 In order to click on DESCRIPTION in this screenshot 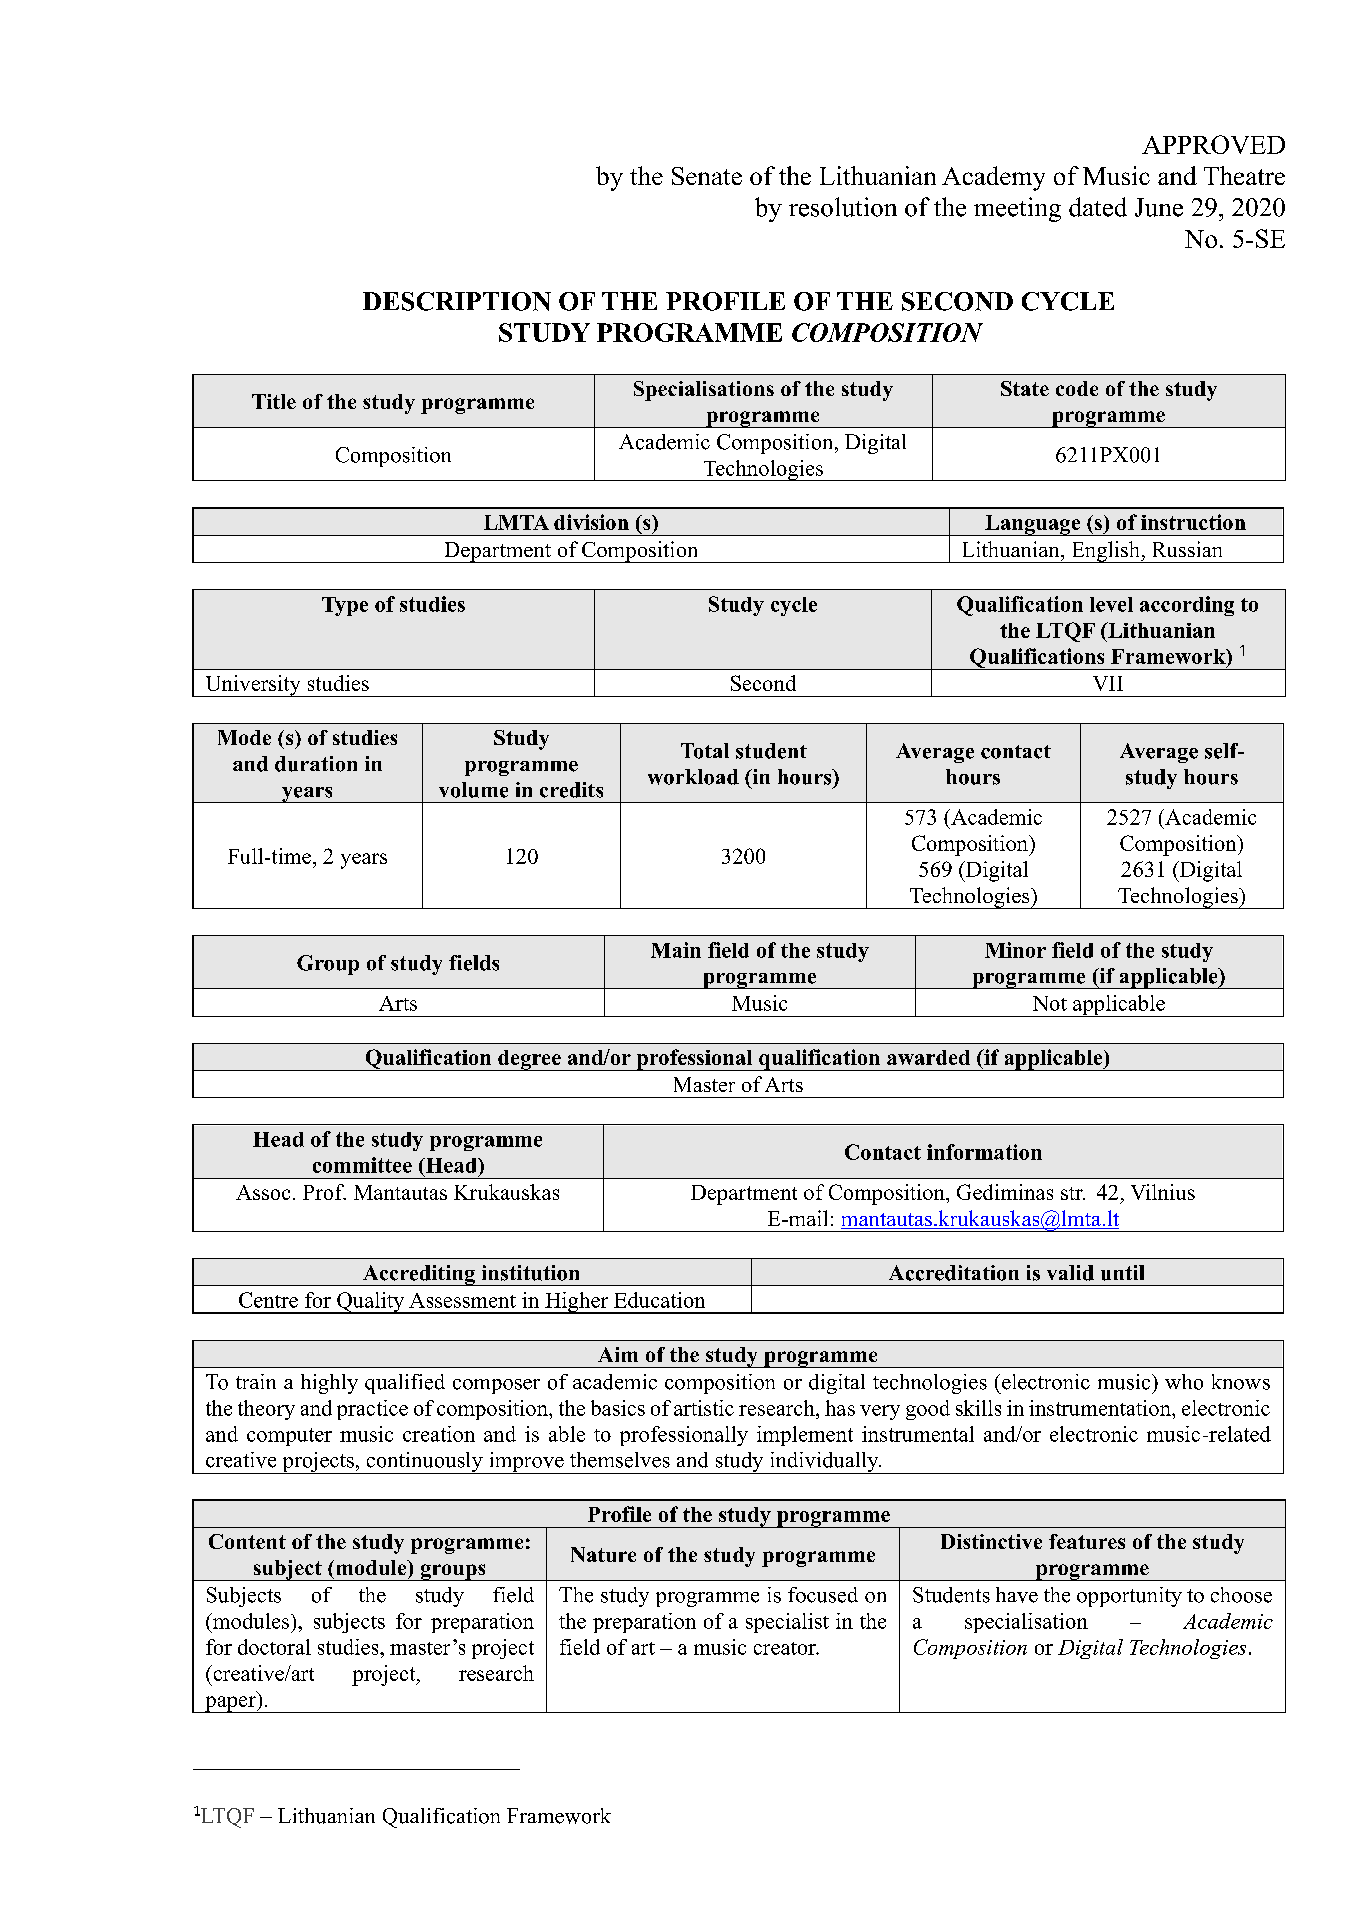, I will do `click(457, 301)`.
